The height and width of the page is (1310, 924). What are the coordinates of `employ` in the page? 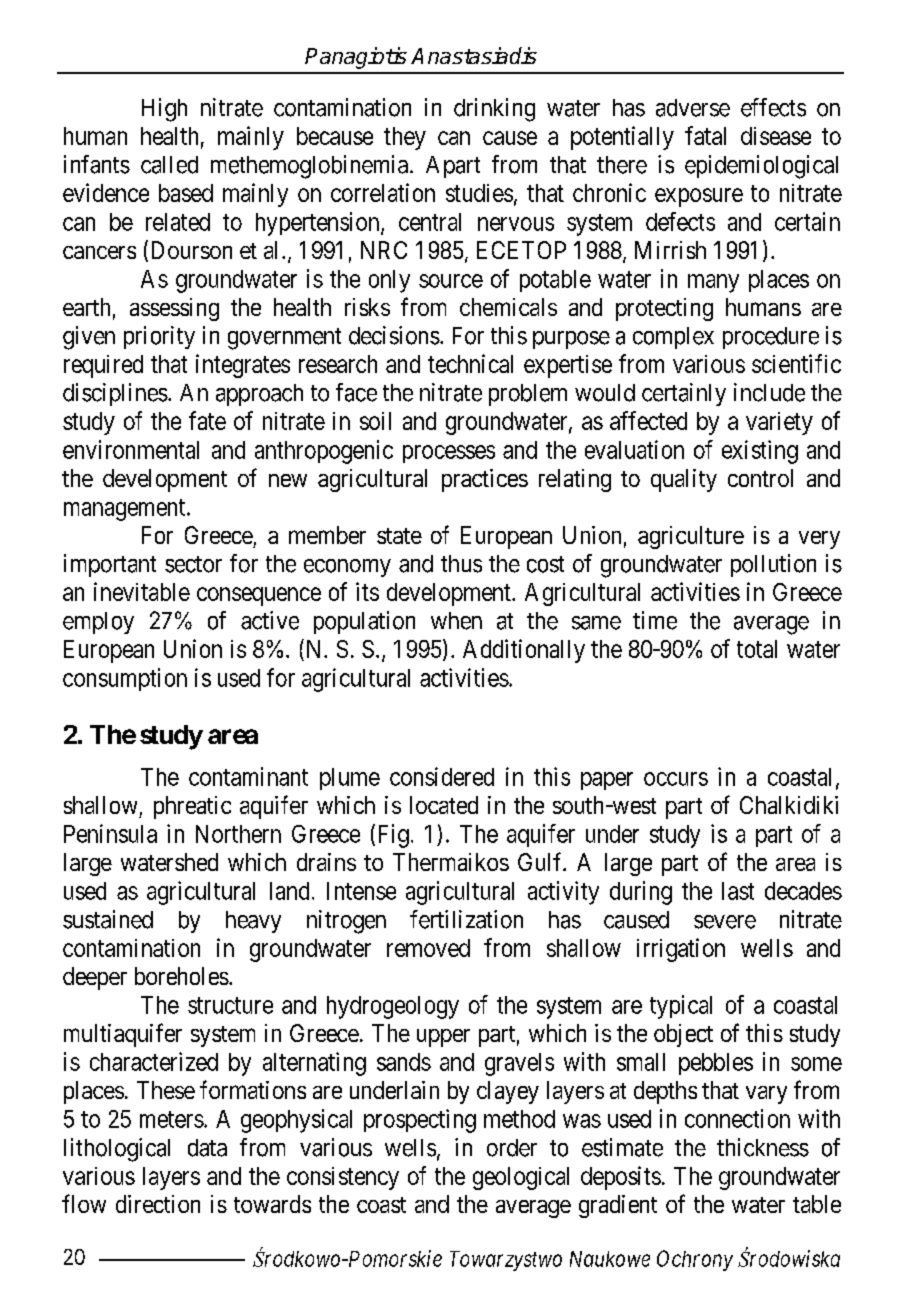 It's located at (98, 623).
